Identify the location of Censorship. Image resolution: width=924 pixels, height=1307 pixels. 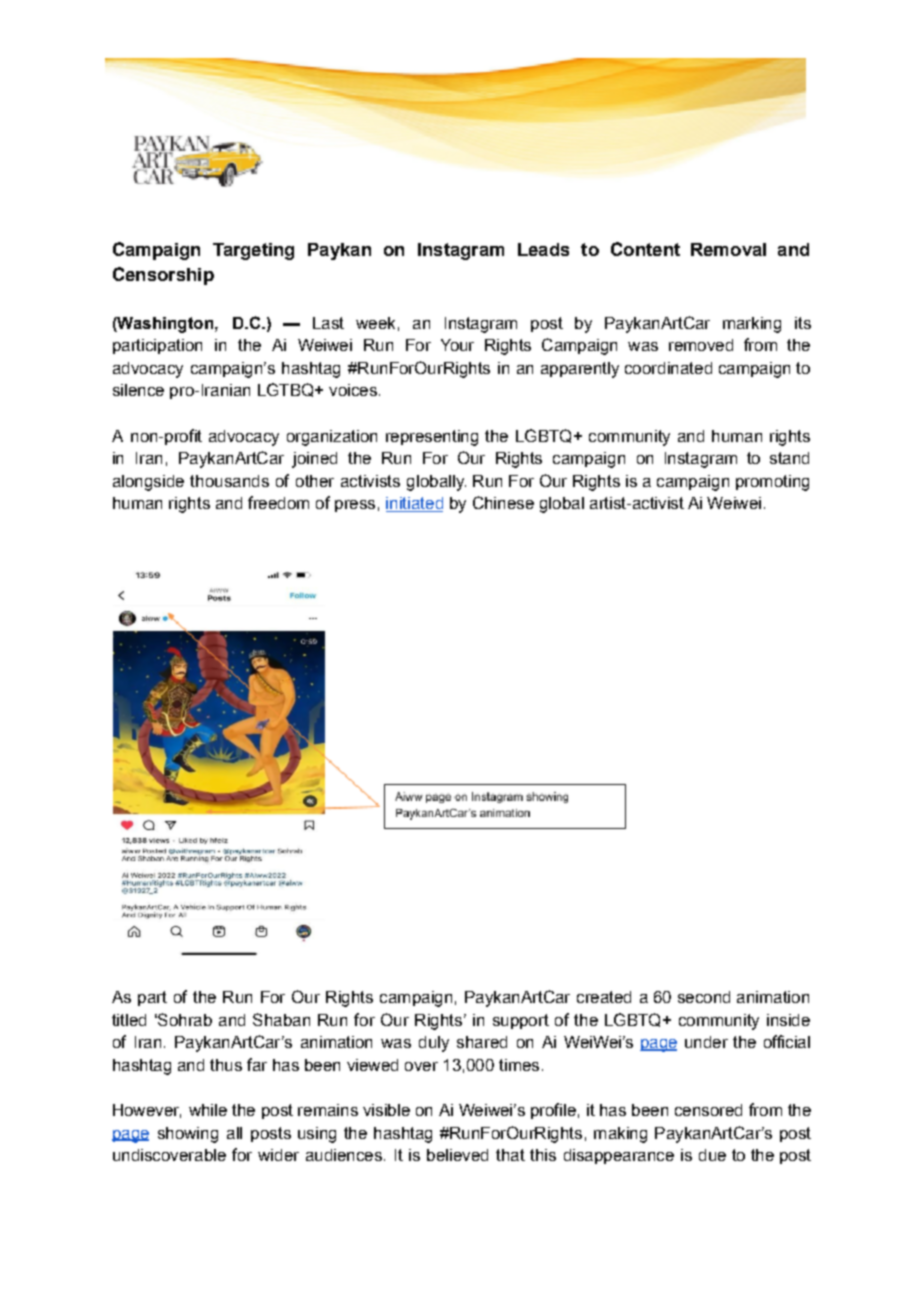
(163, 276).
